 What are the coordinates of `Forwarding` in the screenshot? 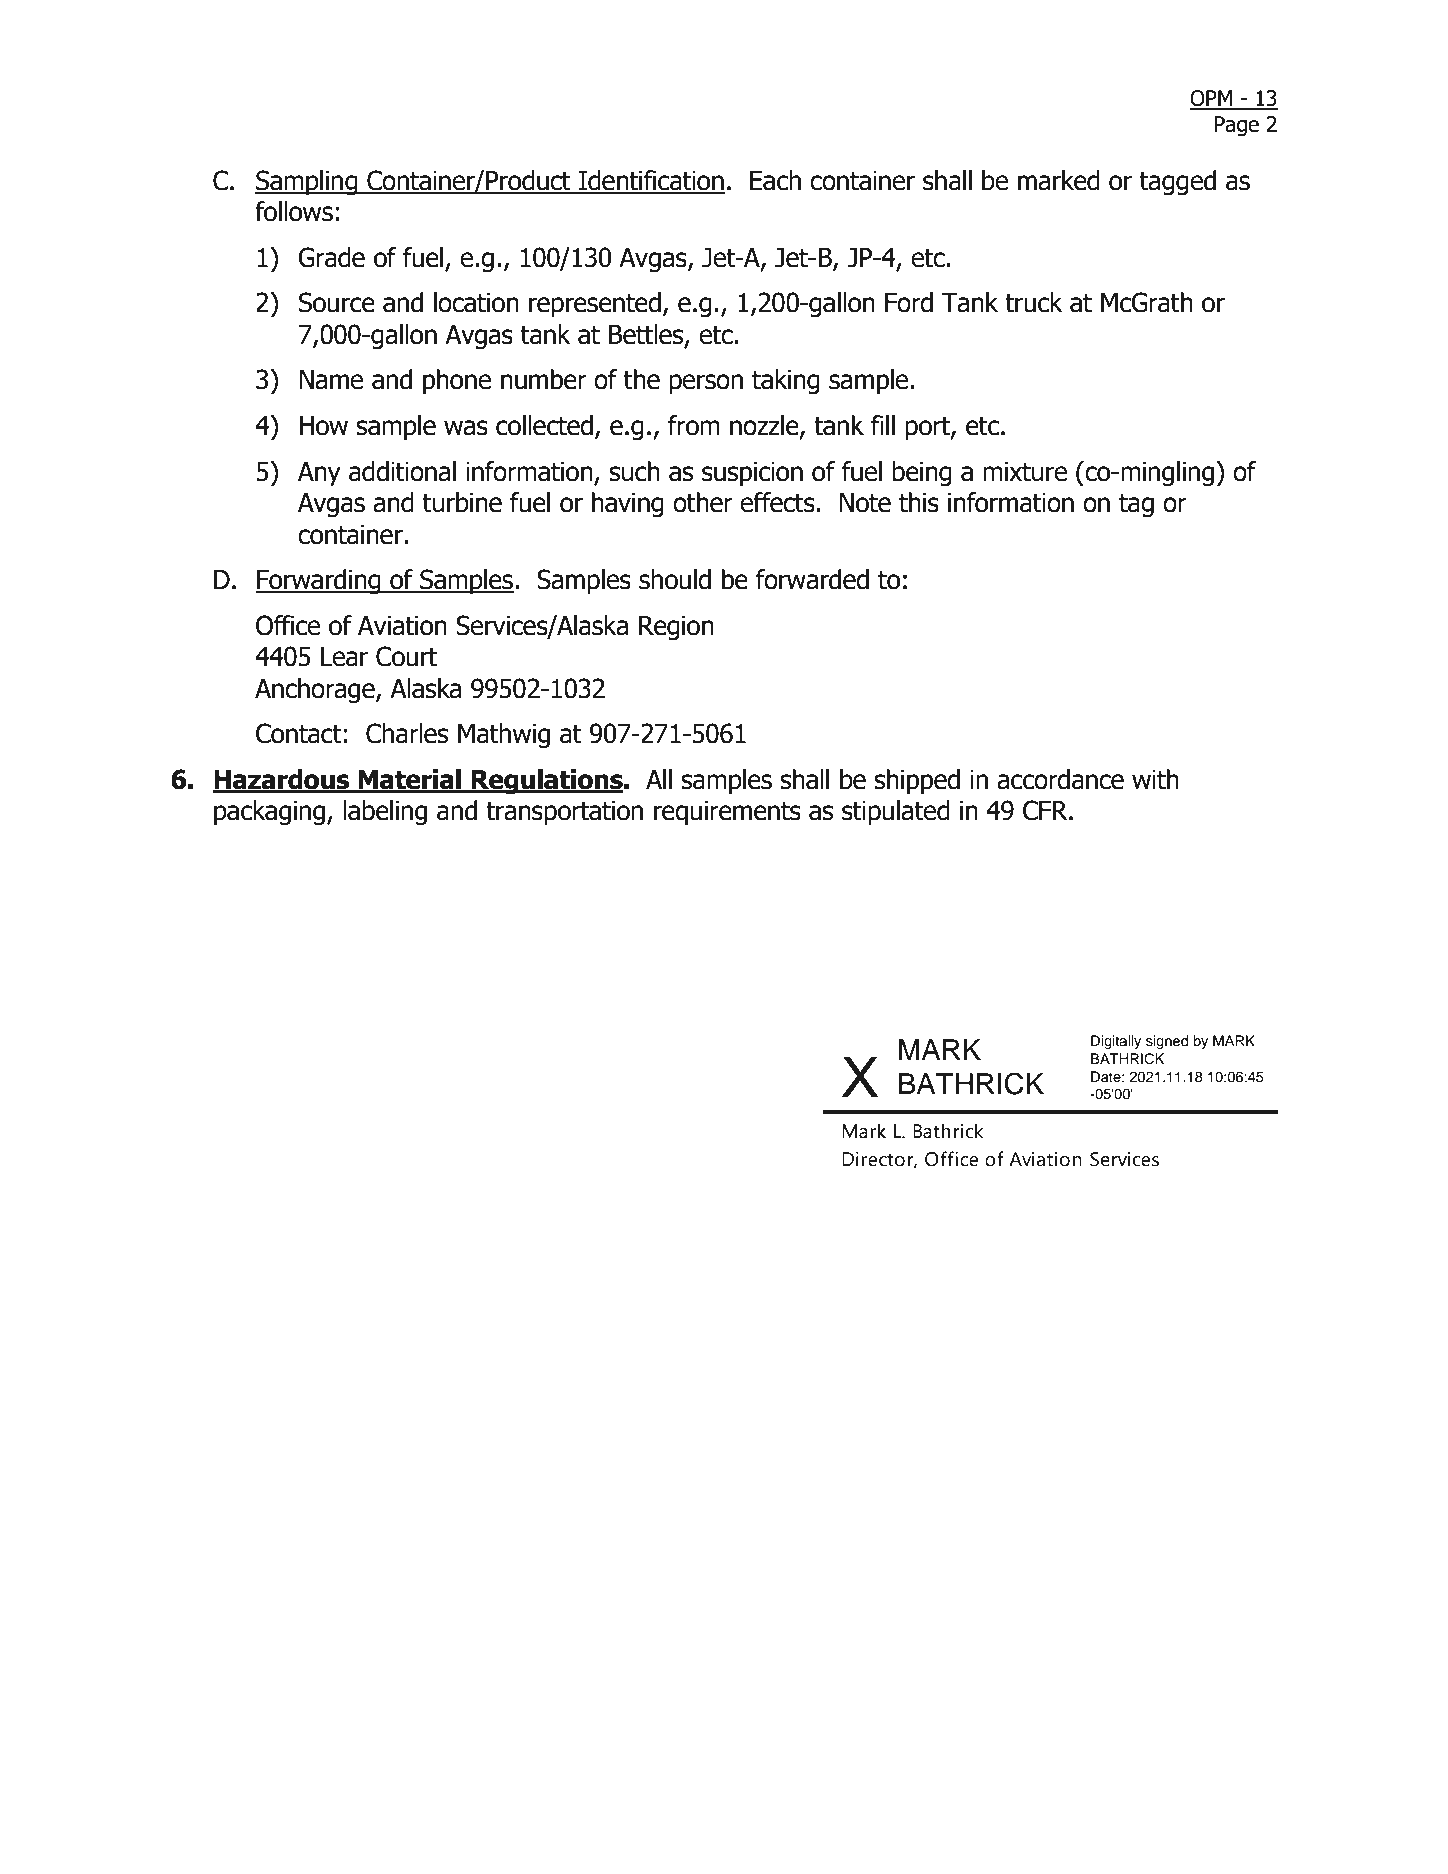 It's located at (319, 582).
